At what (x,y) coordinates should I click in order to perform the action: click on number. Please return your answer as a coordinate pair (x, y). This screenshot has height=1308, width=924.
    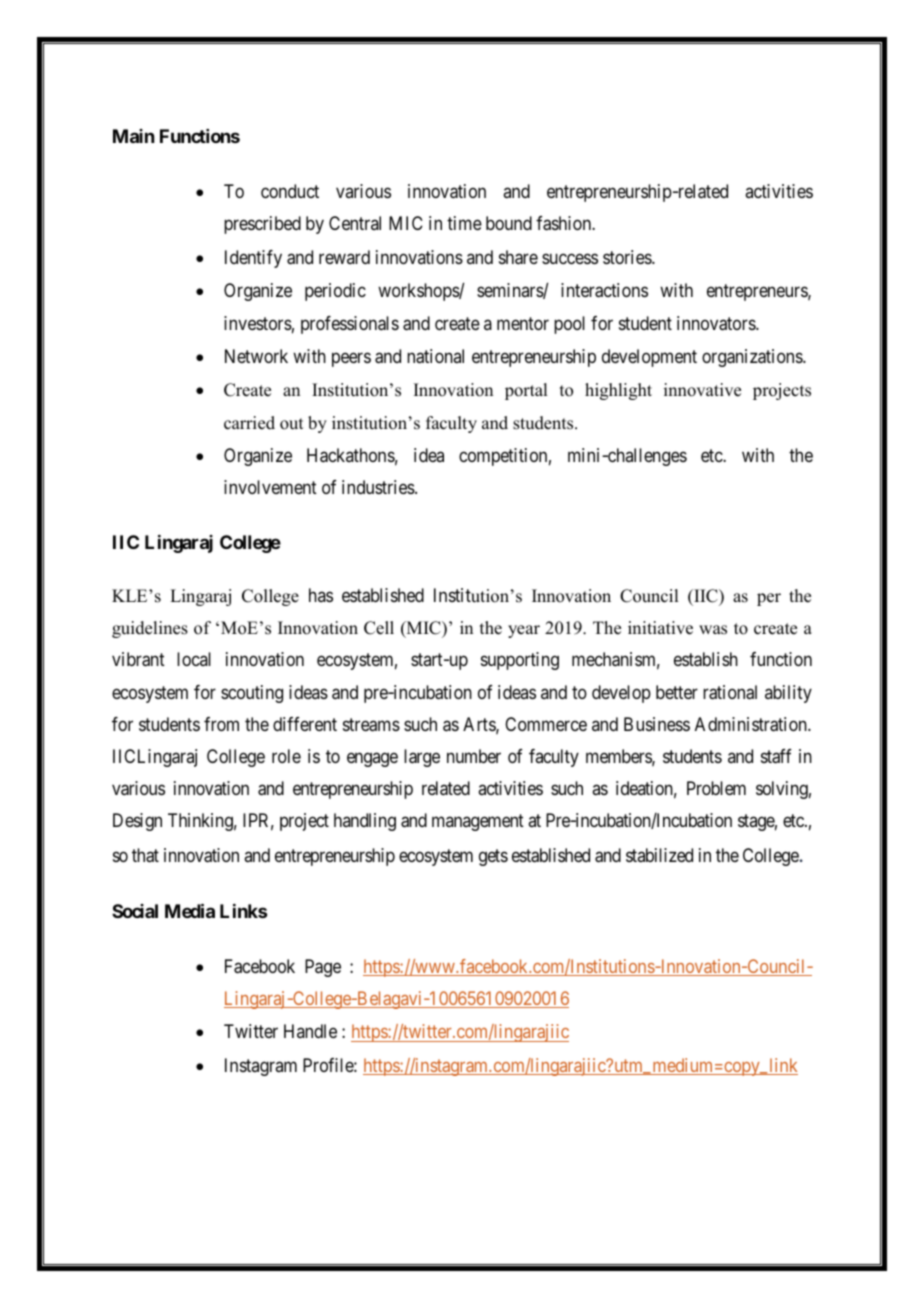
    Looking at the image, I should click on (474, 756).
